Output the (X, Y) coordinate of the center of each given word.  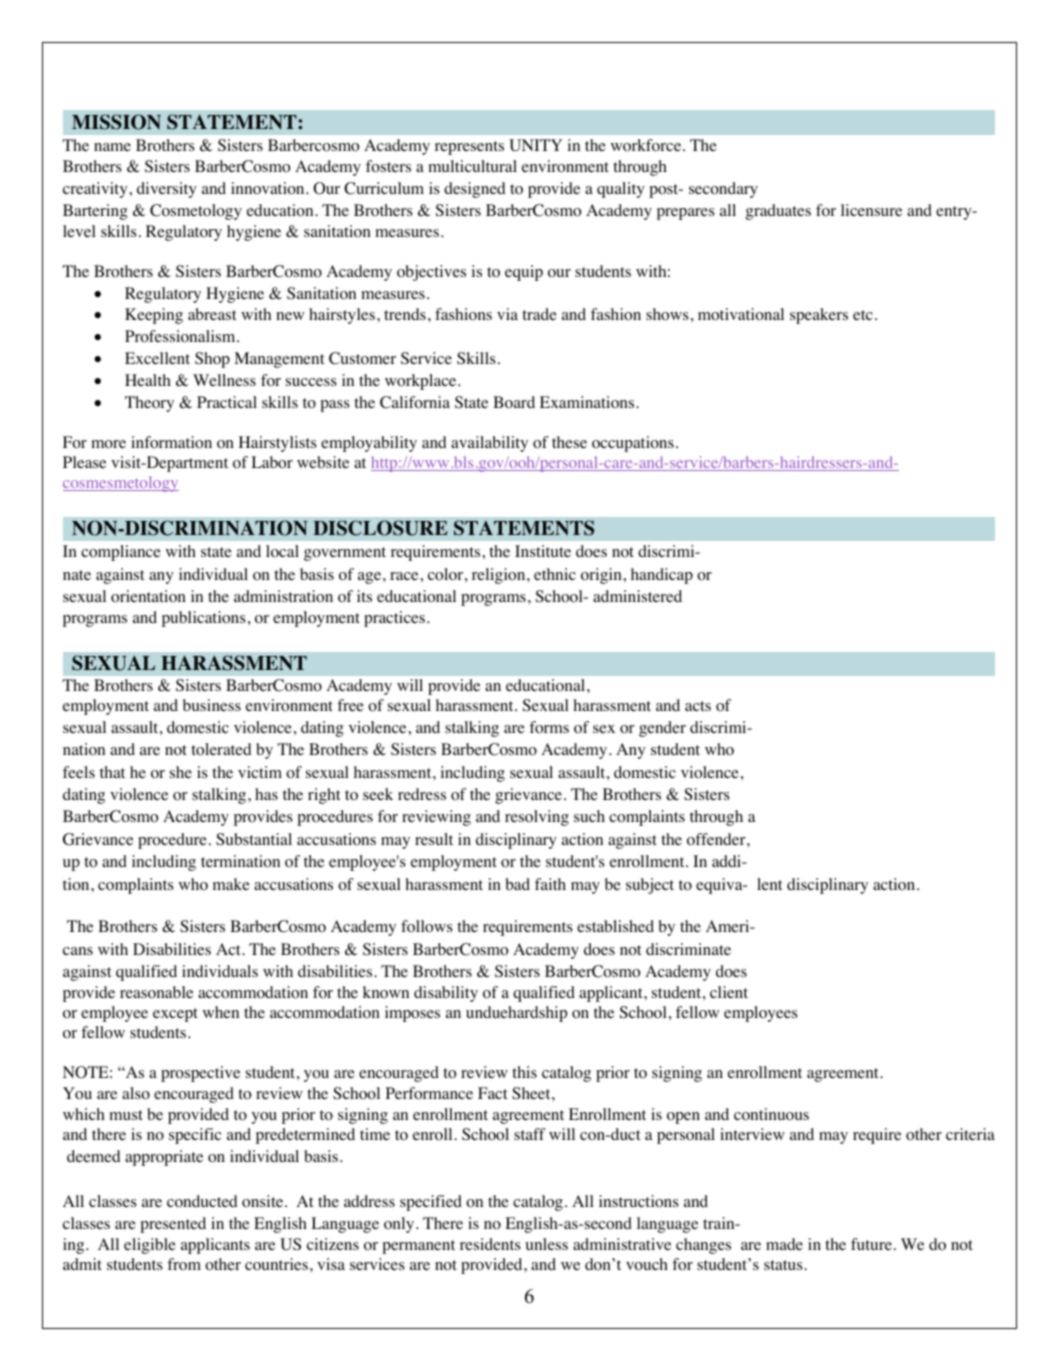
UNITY (535, 145)
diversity (167, 190)
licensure (871, 210)
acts (698, 706)
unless (547, 1244)
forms (549, 727)
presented (173, 1225)
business (212, 705)
